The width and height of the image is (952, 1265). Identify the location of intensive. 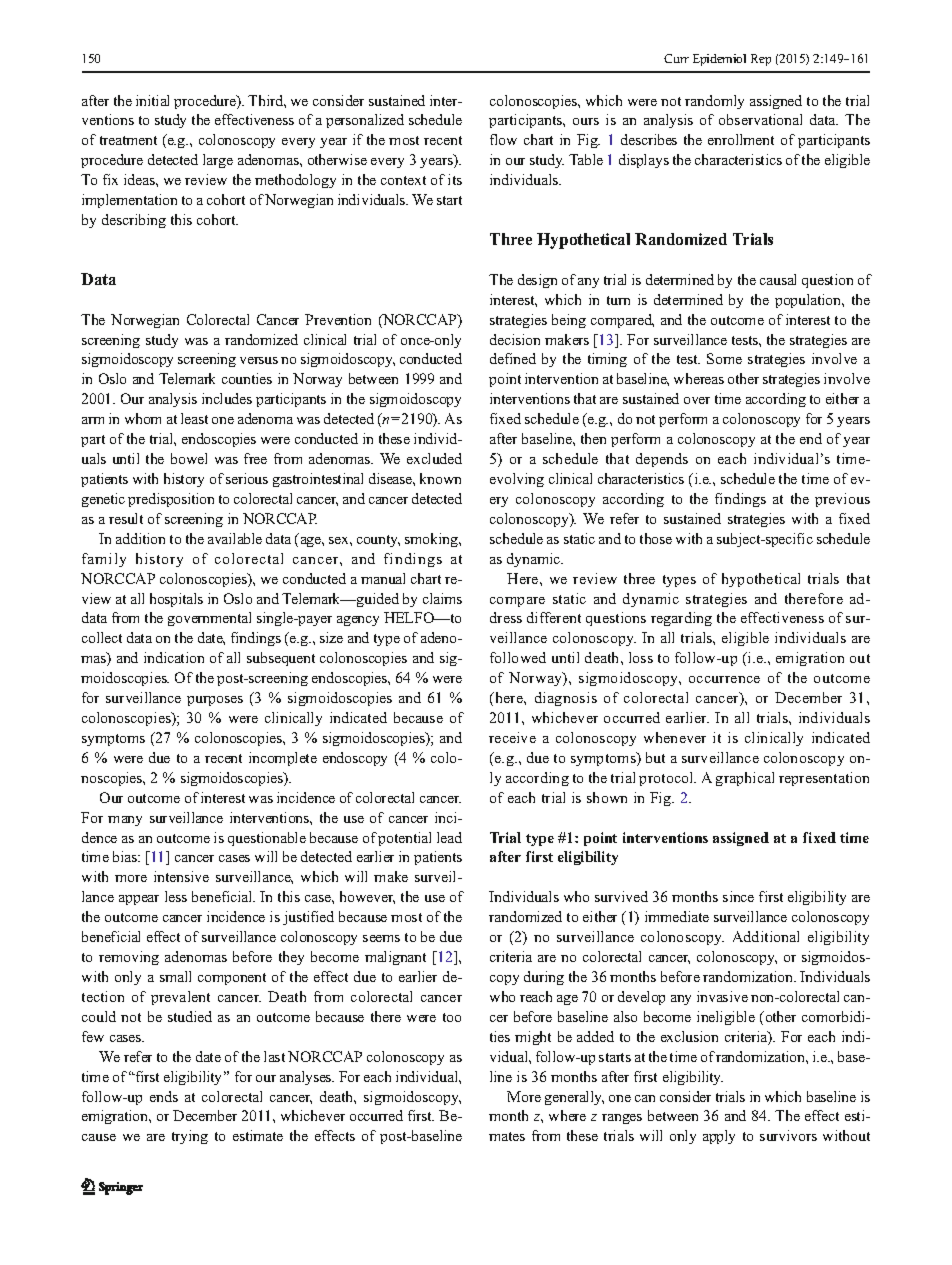
(181, 876).
